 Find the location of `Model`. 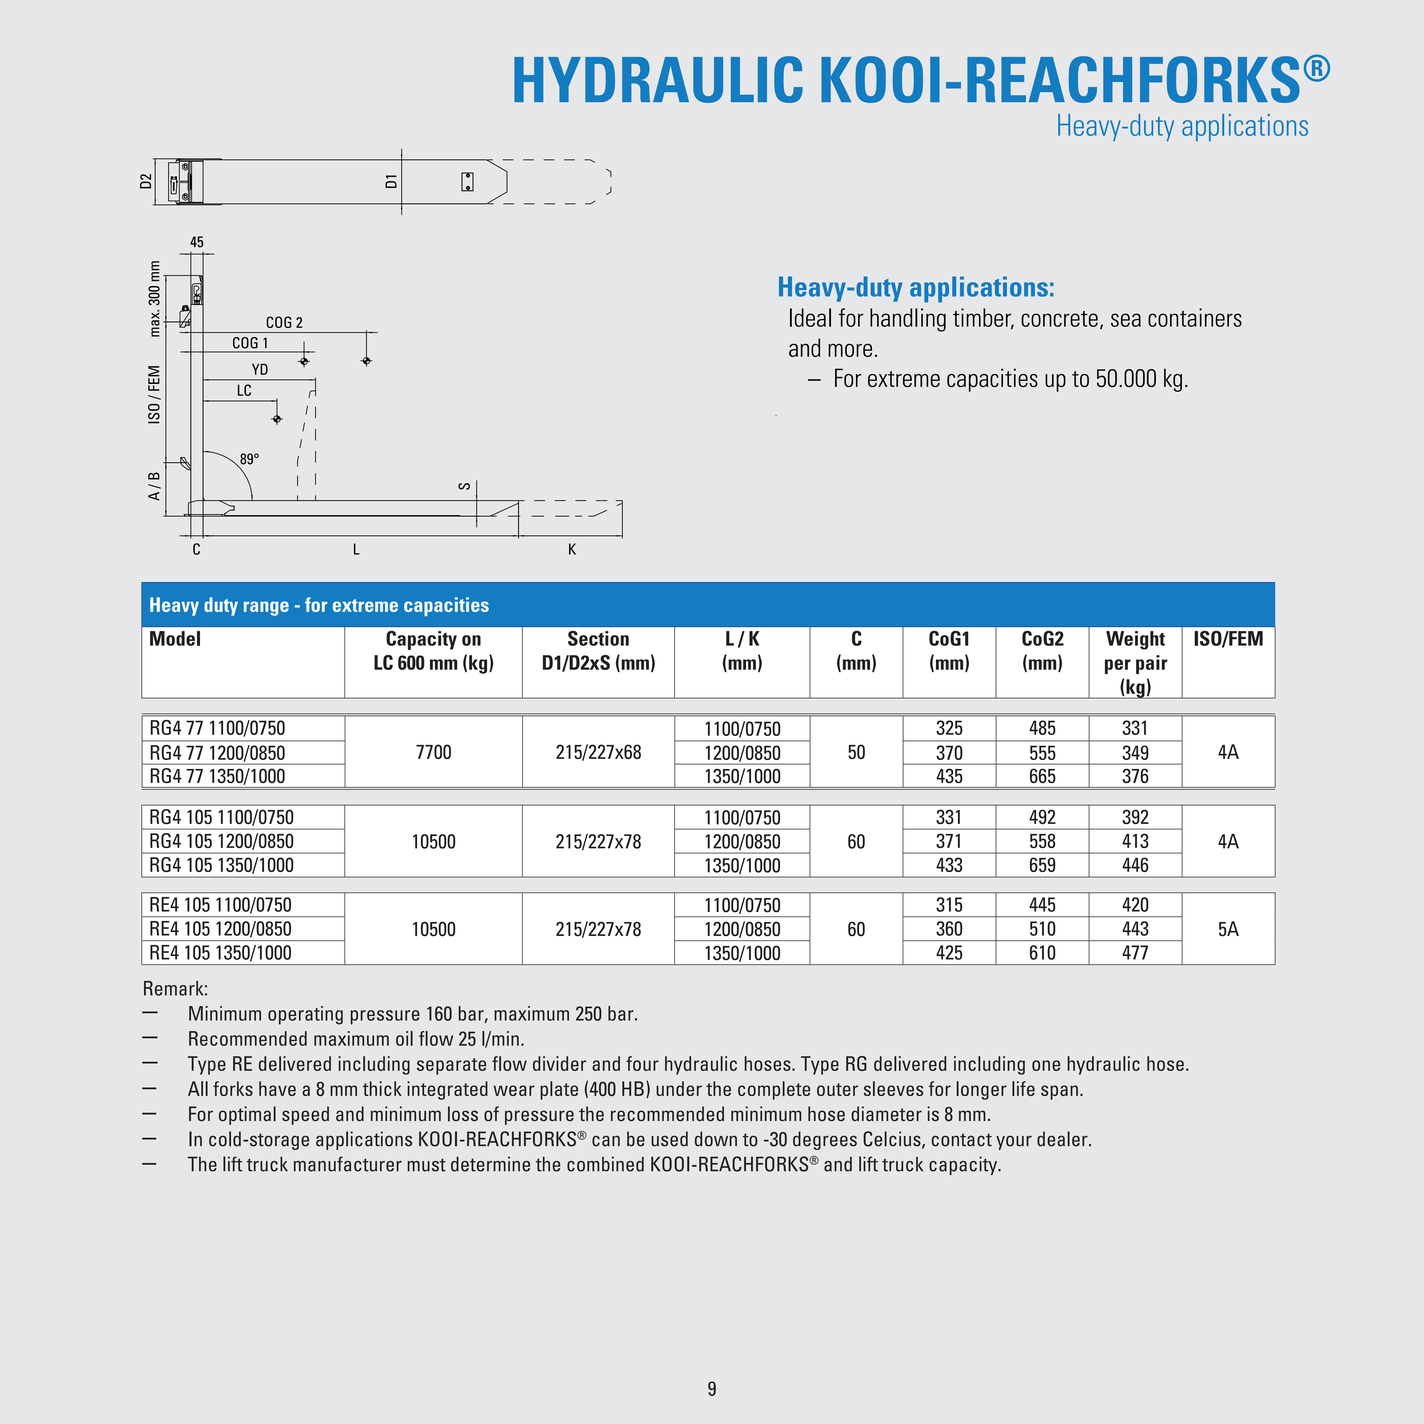

Model is located at coordinates (175, 638).
